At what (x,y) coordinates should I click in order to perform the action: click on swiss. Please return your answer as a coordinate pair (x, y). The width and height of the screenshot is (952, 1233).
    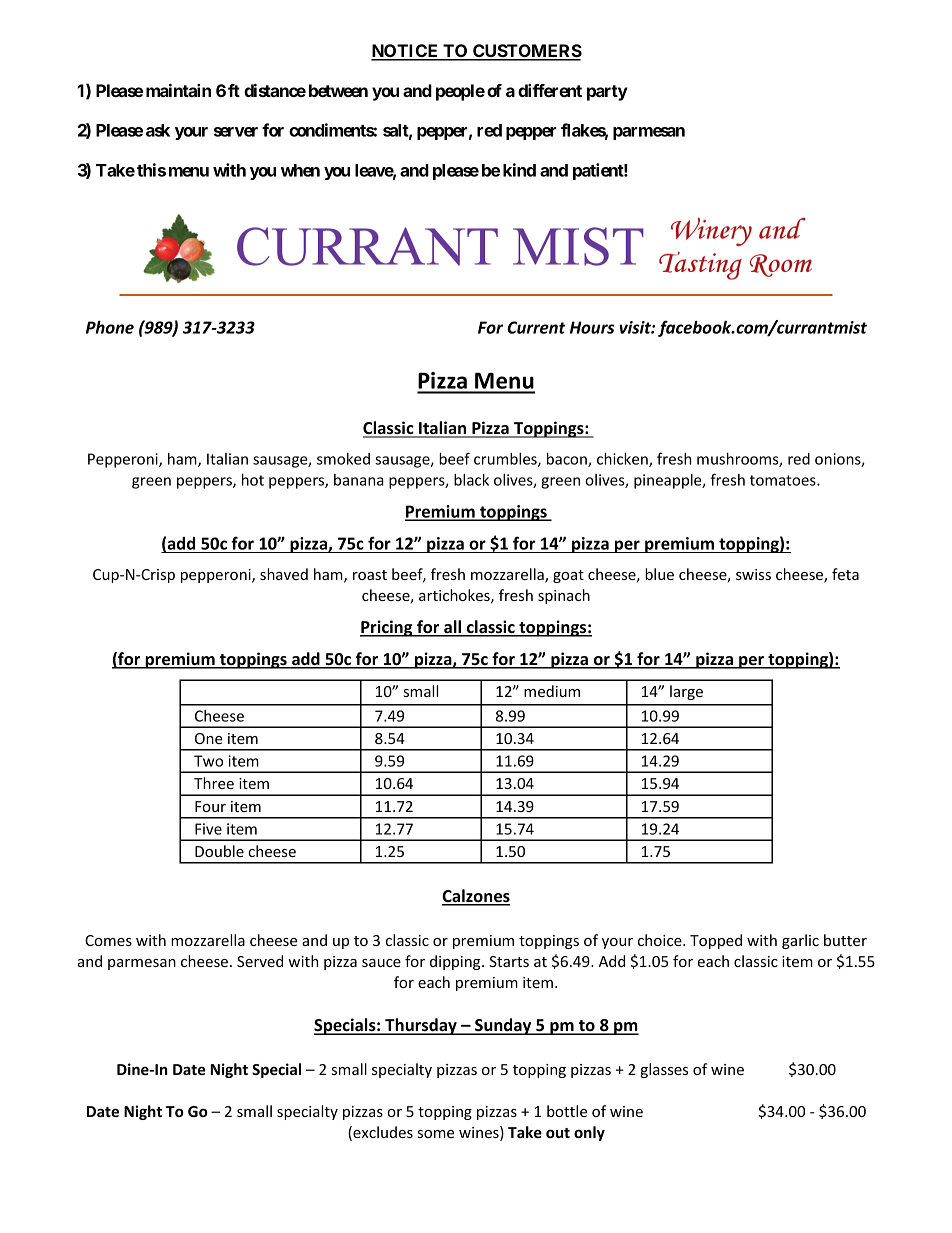
    Looking at the image, I should click on (753, 574).
